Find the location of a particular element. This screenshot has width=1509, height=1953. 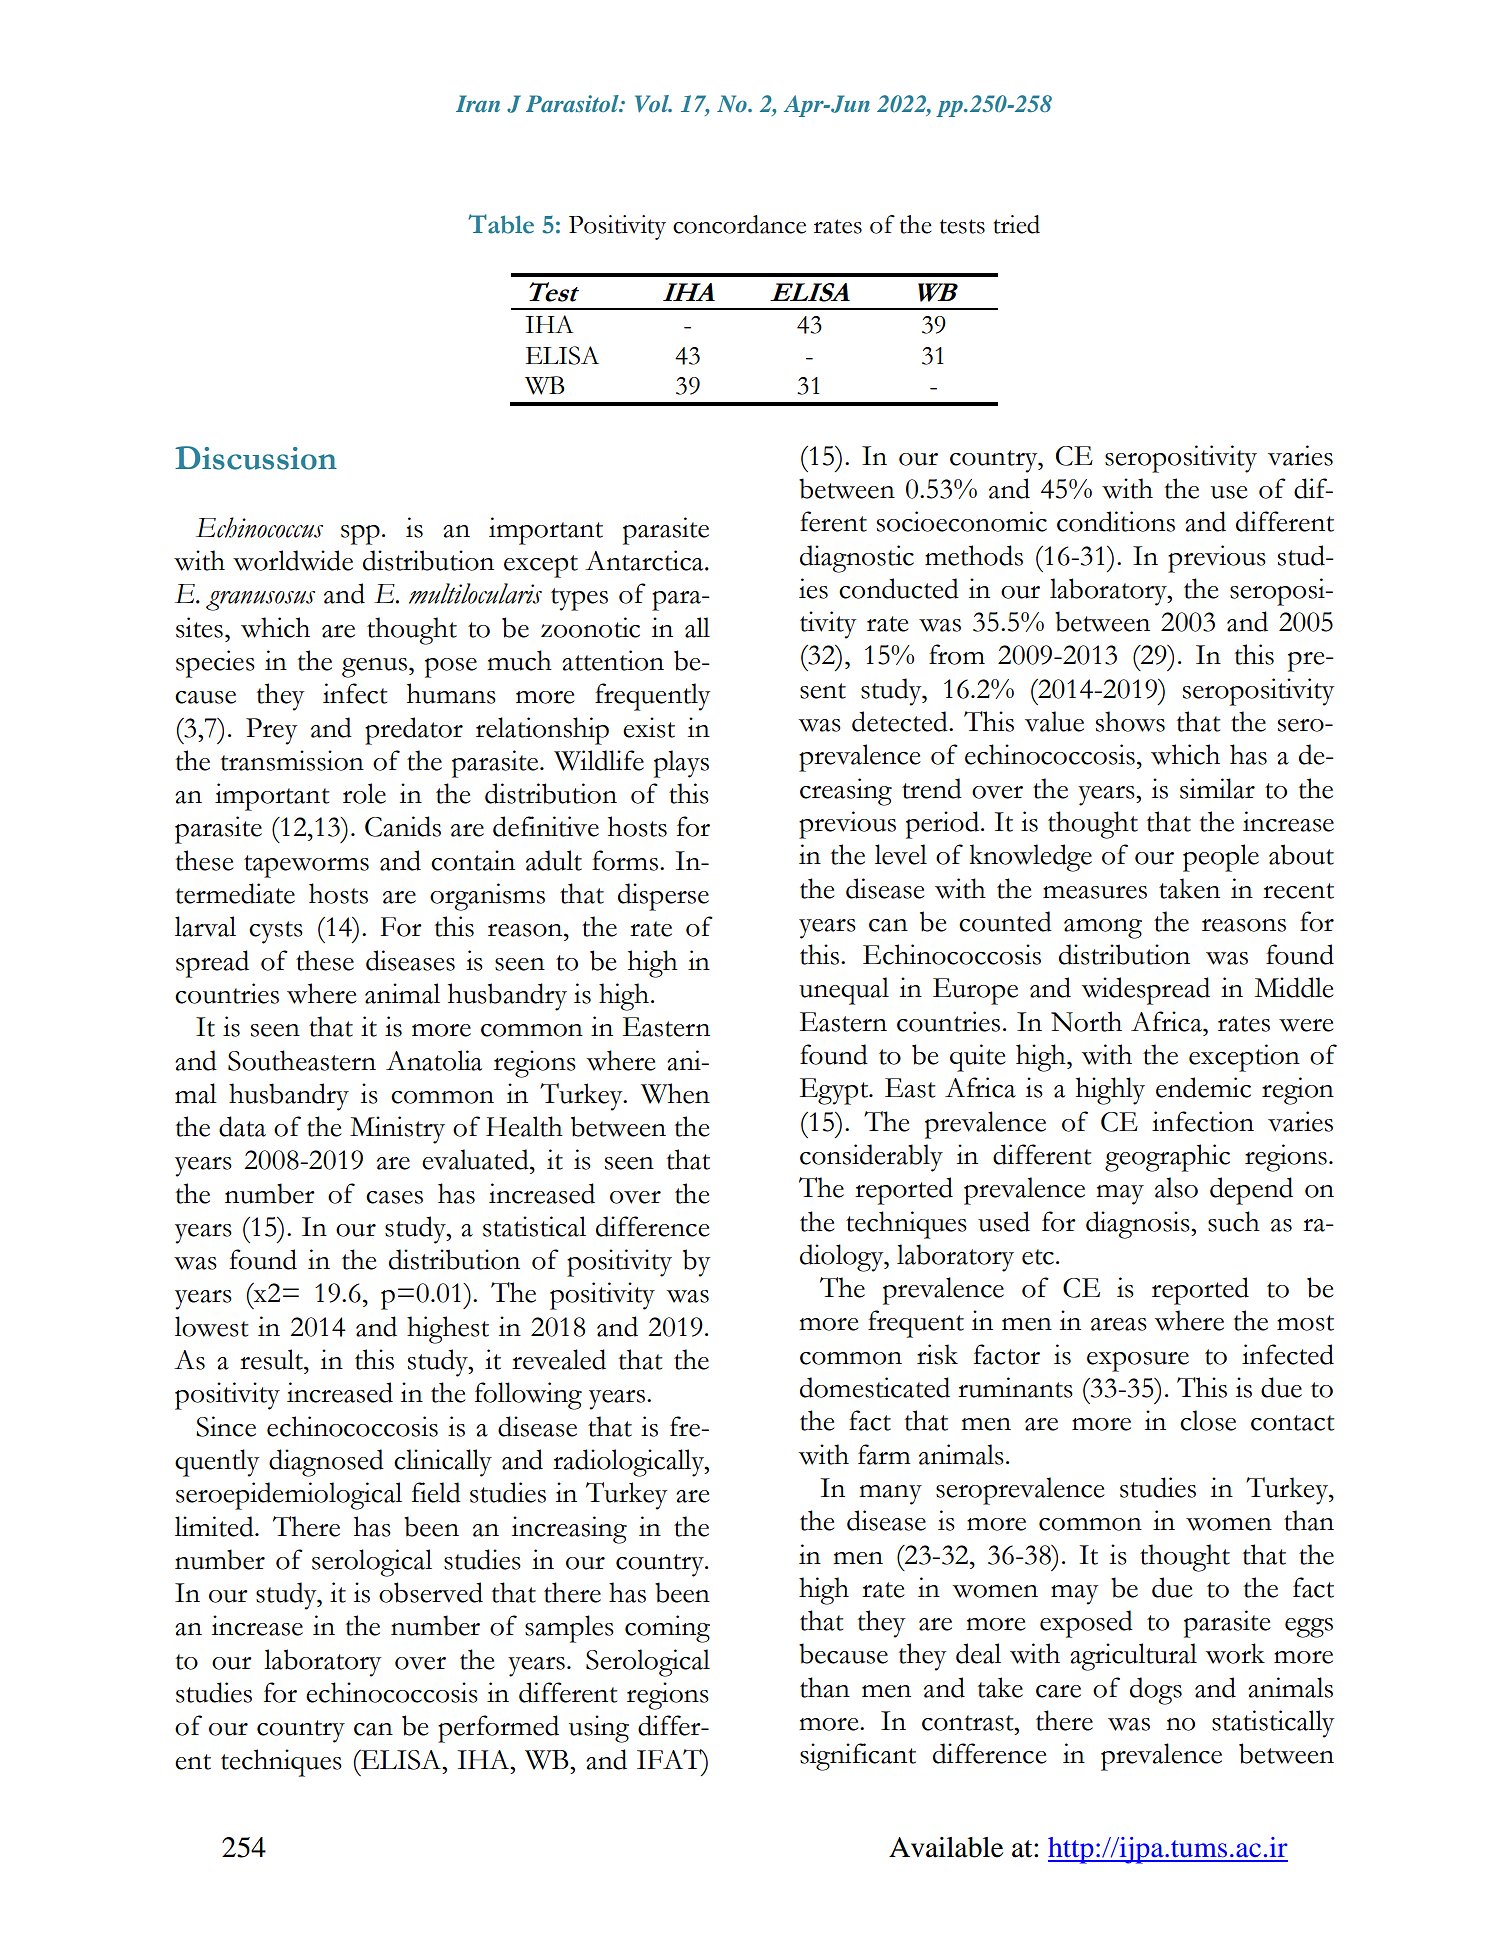

cysts is located at coordinates (276, 932).
